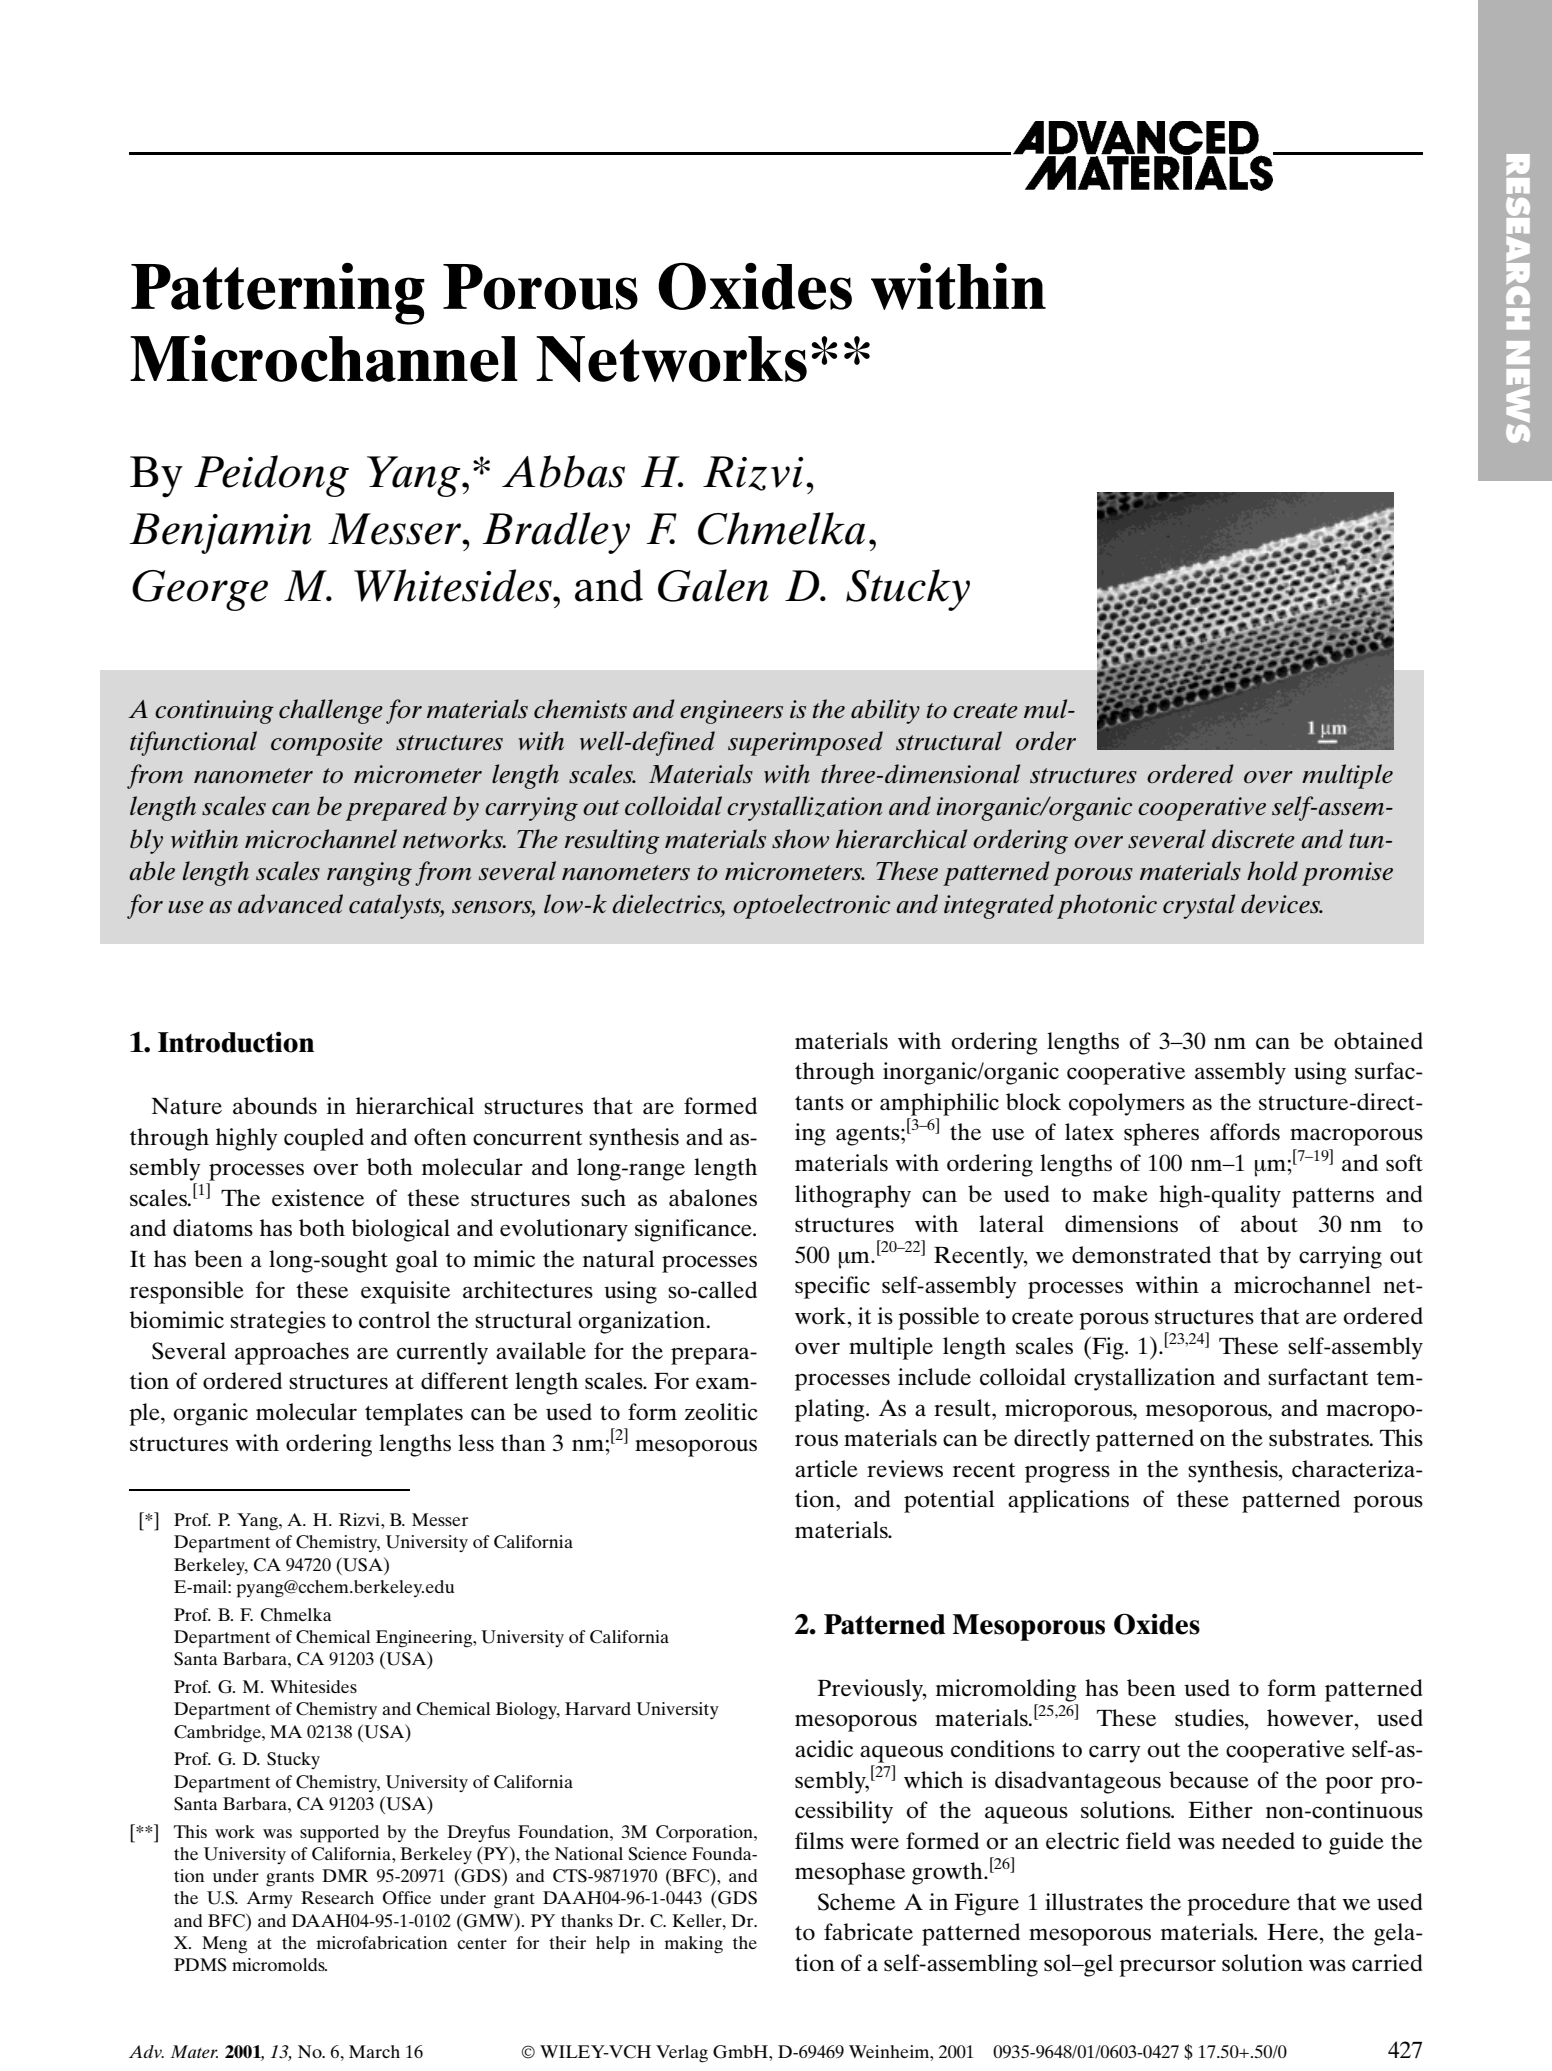 The height and width of the page is (2071, 1552). What do you see at coordinates (890, 2051) in the page?
I see `Weinheim` at bounding box center [890, 2051].
